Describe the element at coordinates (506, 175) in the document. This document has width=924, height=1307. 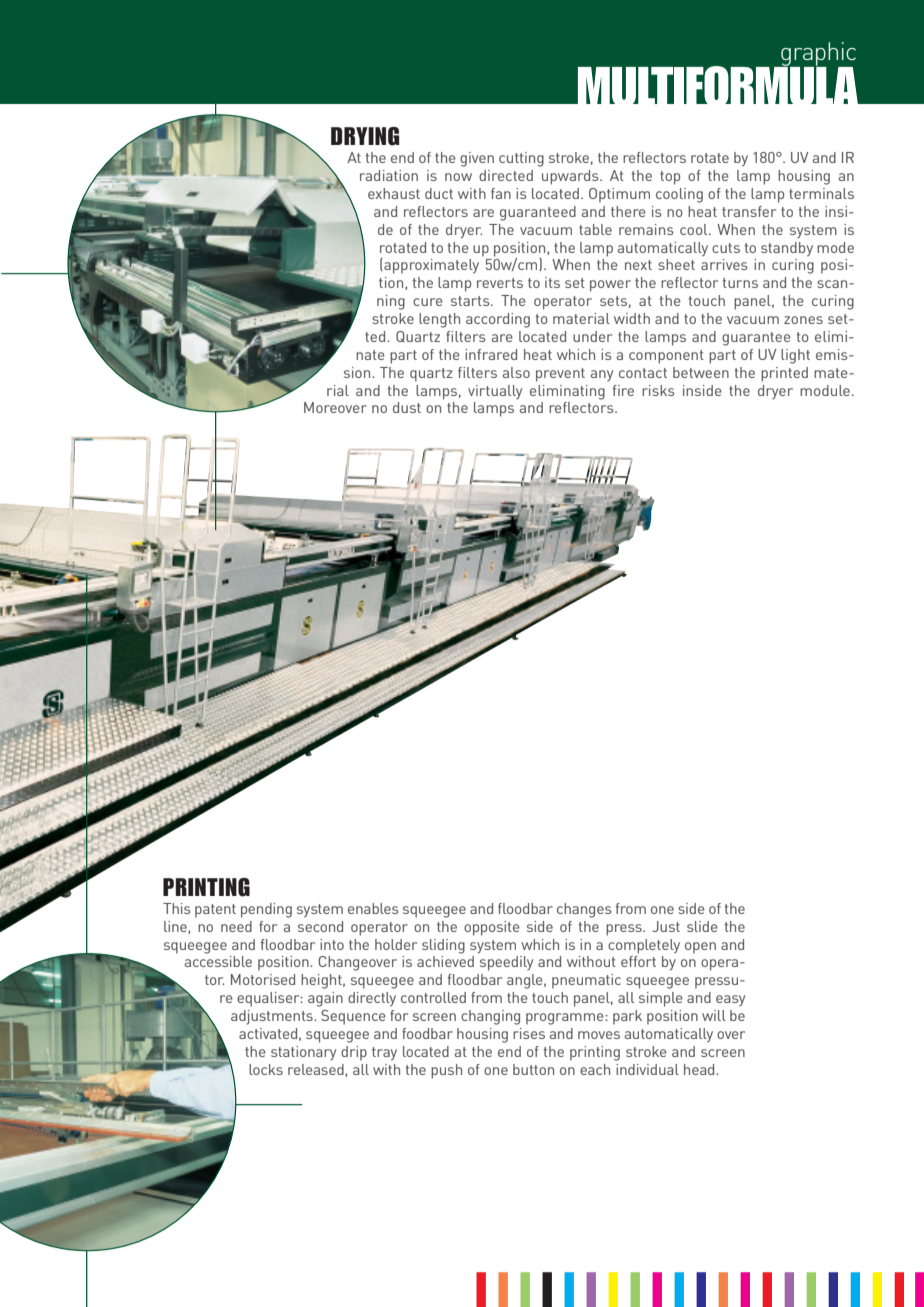
I see `directed` at that location.
